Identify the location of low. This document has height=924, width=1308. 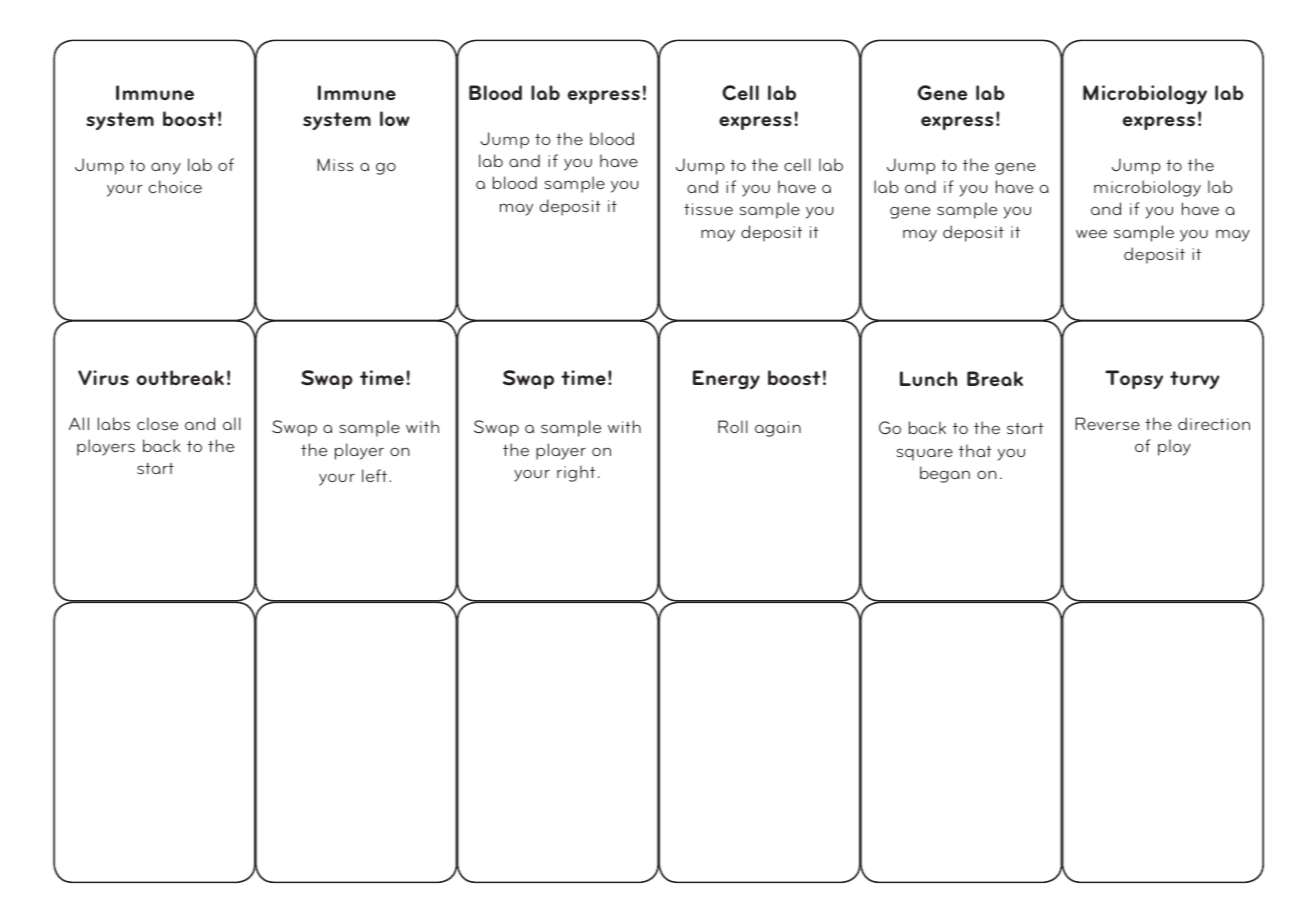
(395, 118).
